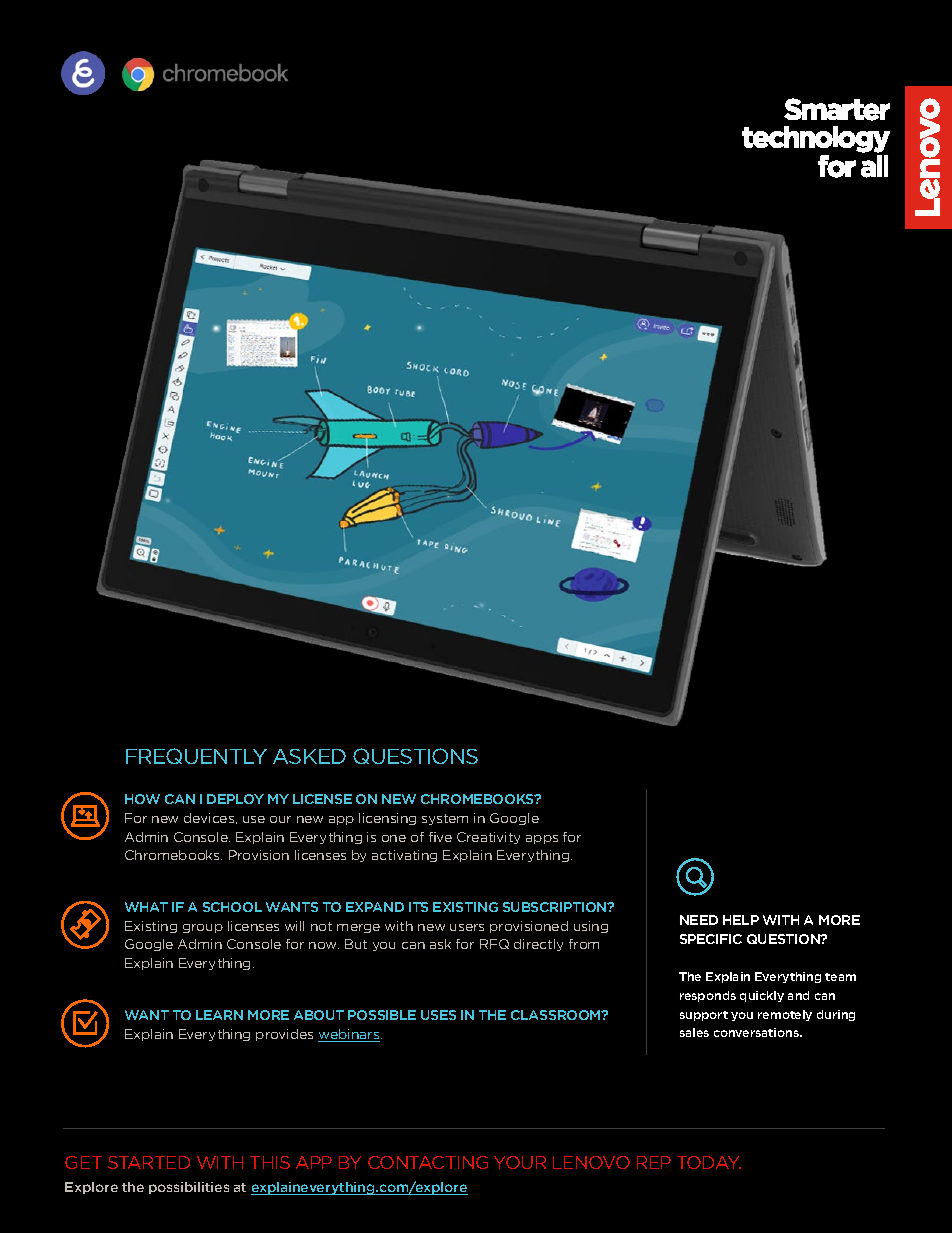  Describe the element at coordinates (146, 907) in the screenshot. I see `WHAT` at that location.
